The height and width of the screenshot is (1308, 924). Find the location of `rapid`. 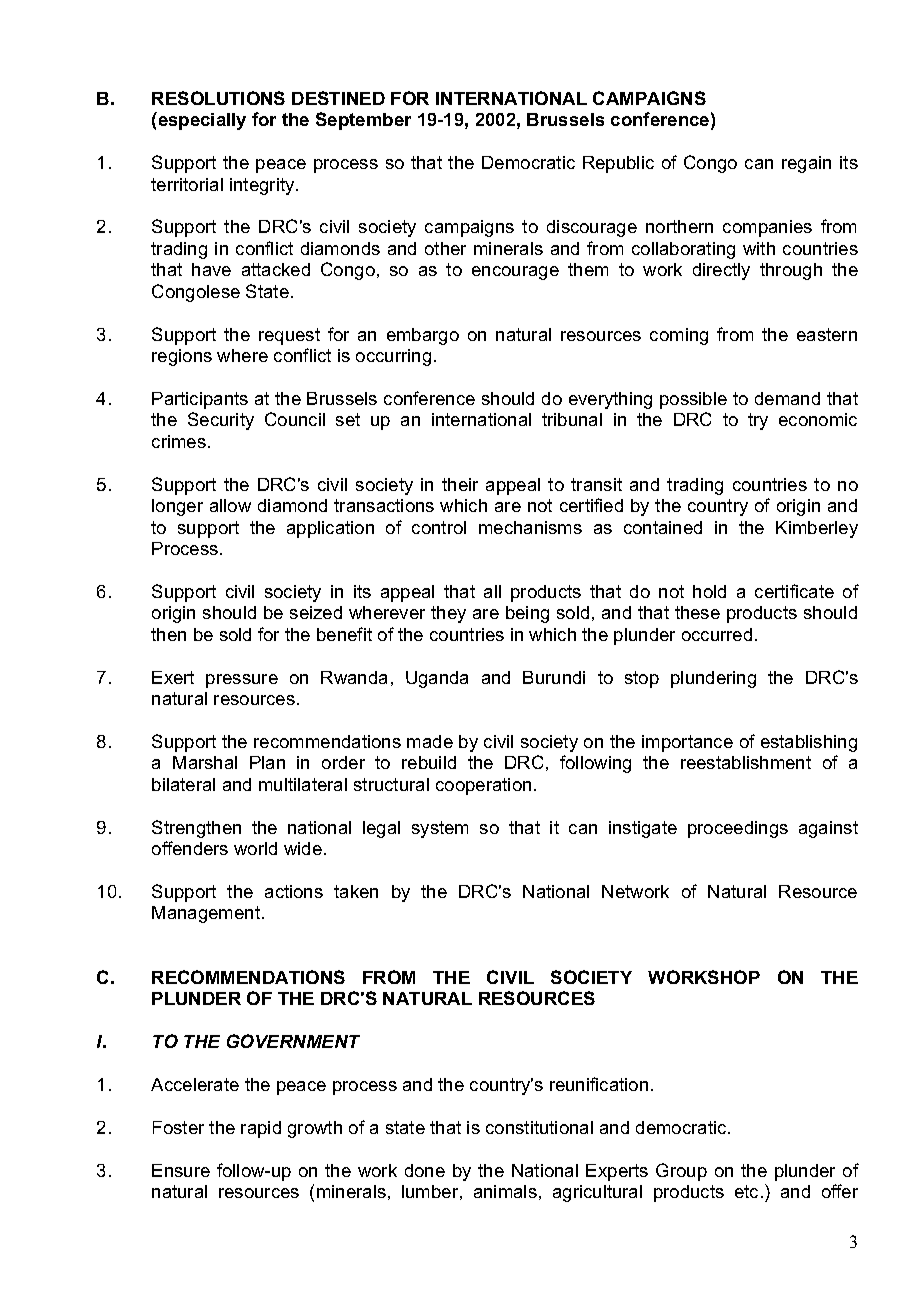

rapid is located at coordinates (261, 1129).
